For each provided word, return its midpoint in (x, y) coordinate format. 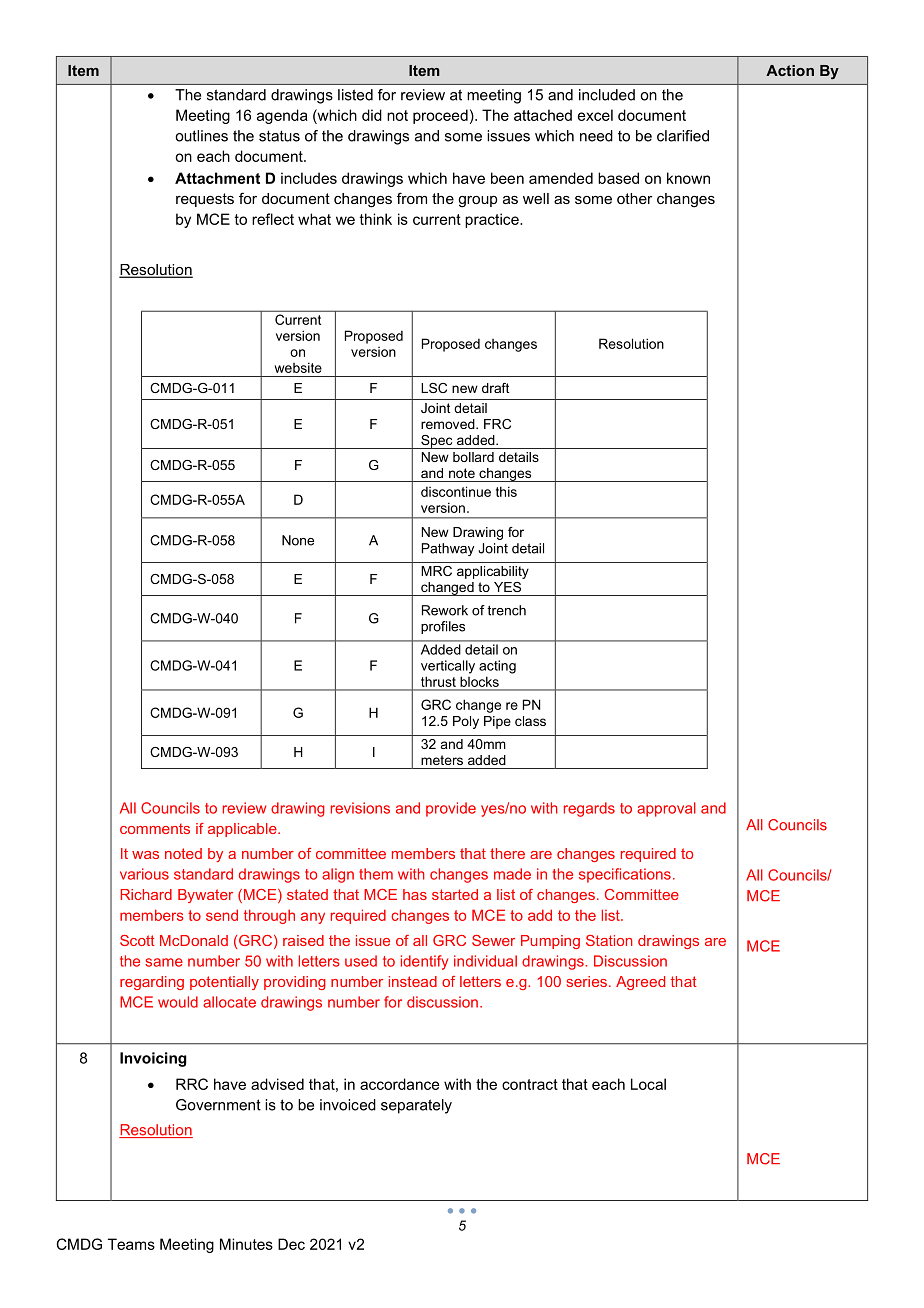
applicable (243, 830)
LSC (434, 388)
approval (666, 809)
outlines (201, 136)
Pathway (448, 549)
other (635, 198)
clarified (683, 136)
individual (485, 961)
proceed (440, 116)
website (298, 367)
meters (442, 760)
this (506, 491)
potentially (224, 983)
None (298, 540)
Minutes (246, 1244)
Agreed (640, 983)
